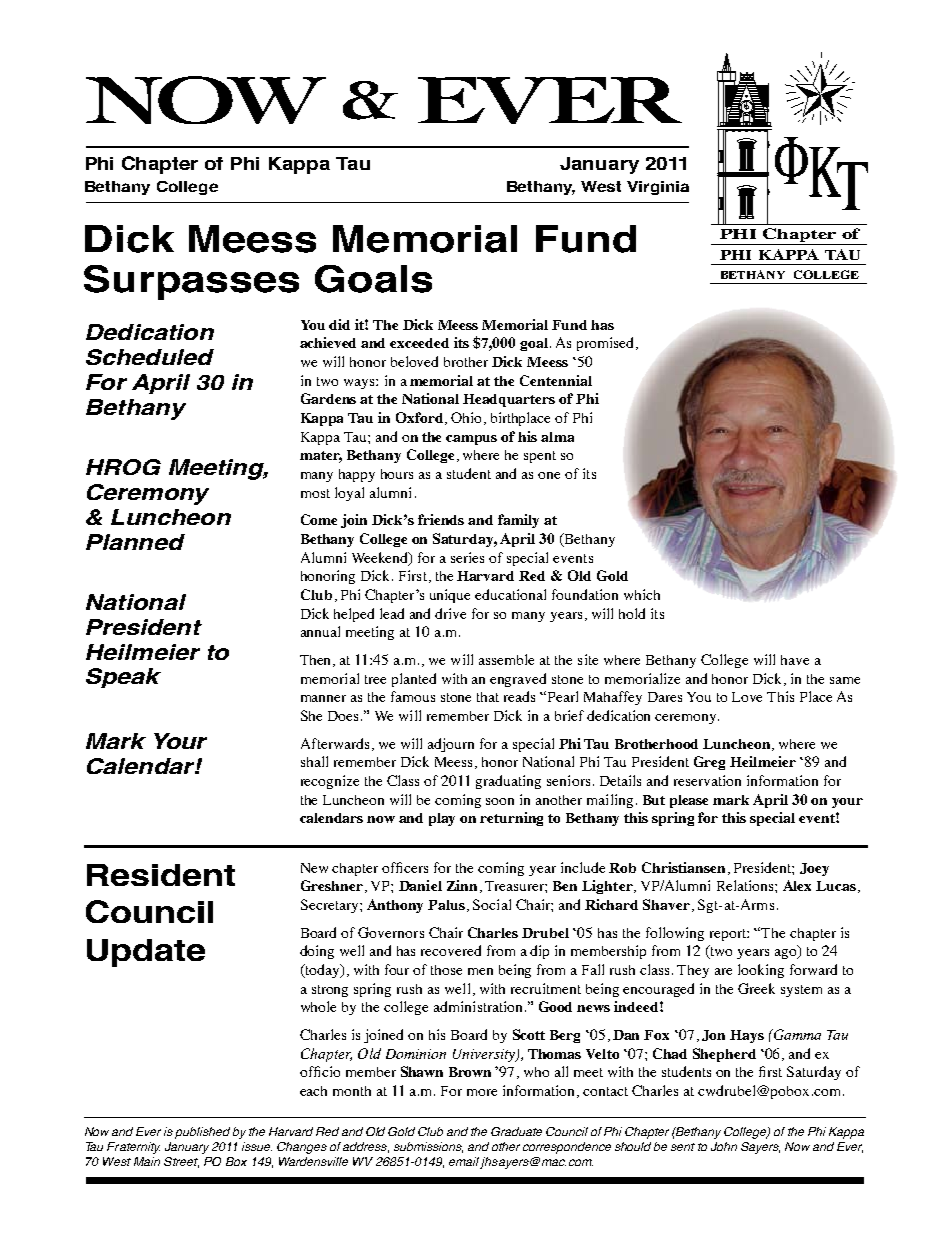 The image size is (952, 1233). I want to click on Graduate, so click(516, 1131).
